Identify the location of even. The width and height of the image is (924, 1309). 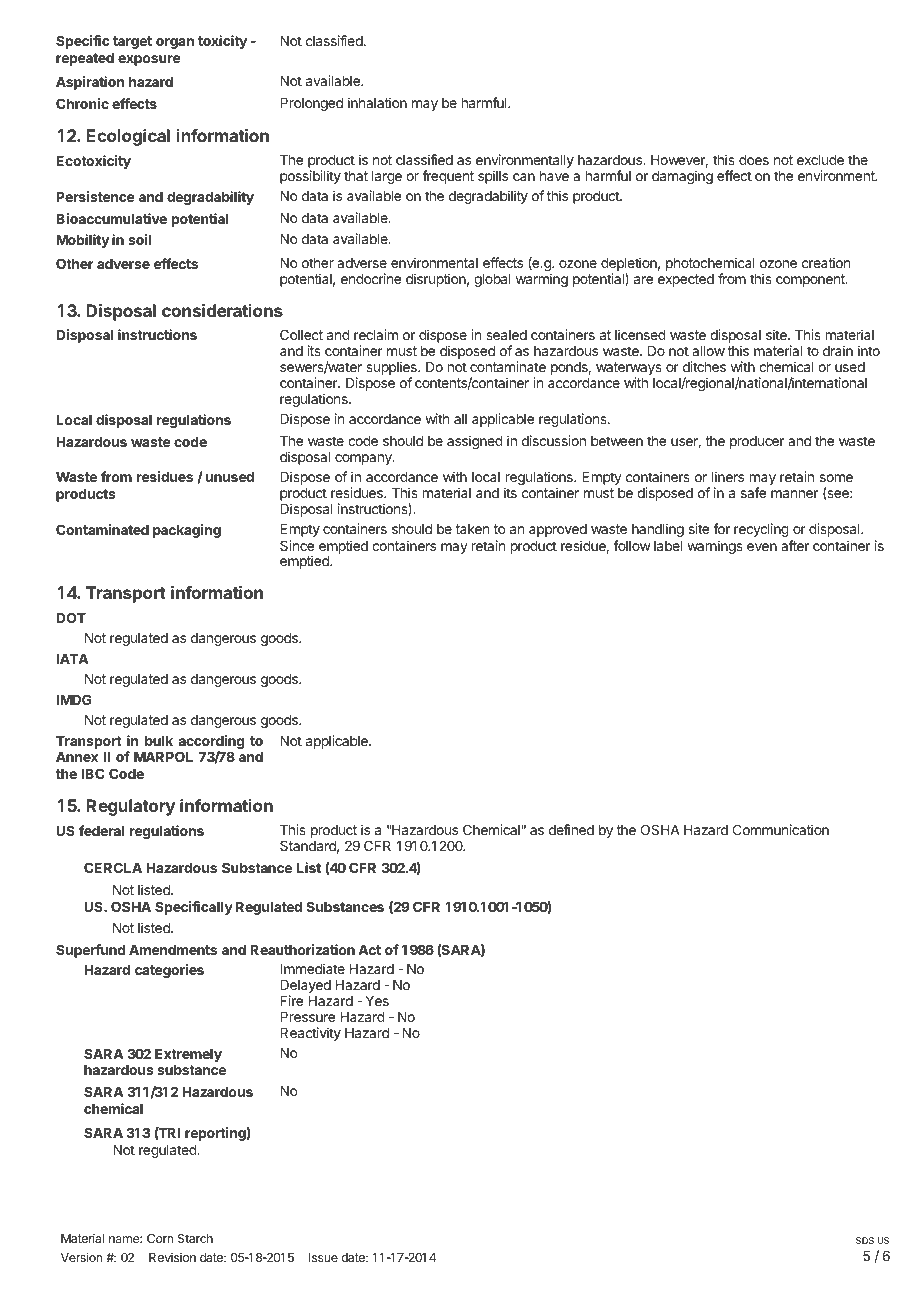
(762, 547).
